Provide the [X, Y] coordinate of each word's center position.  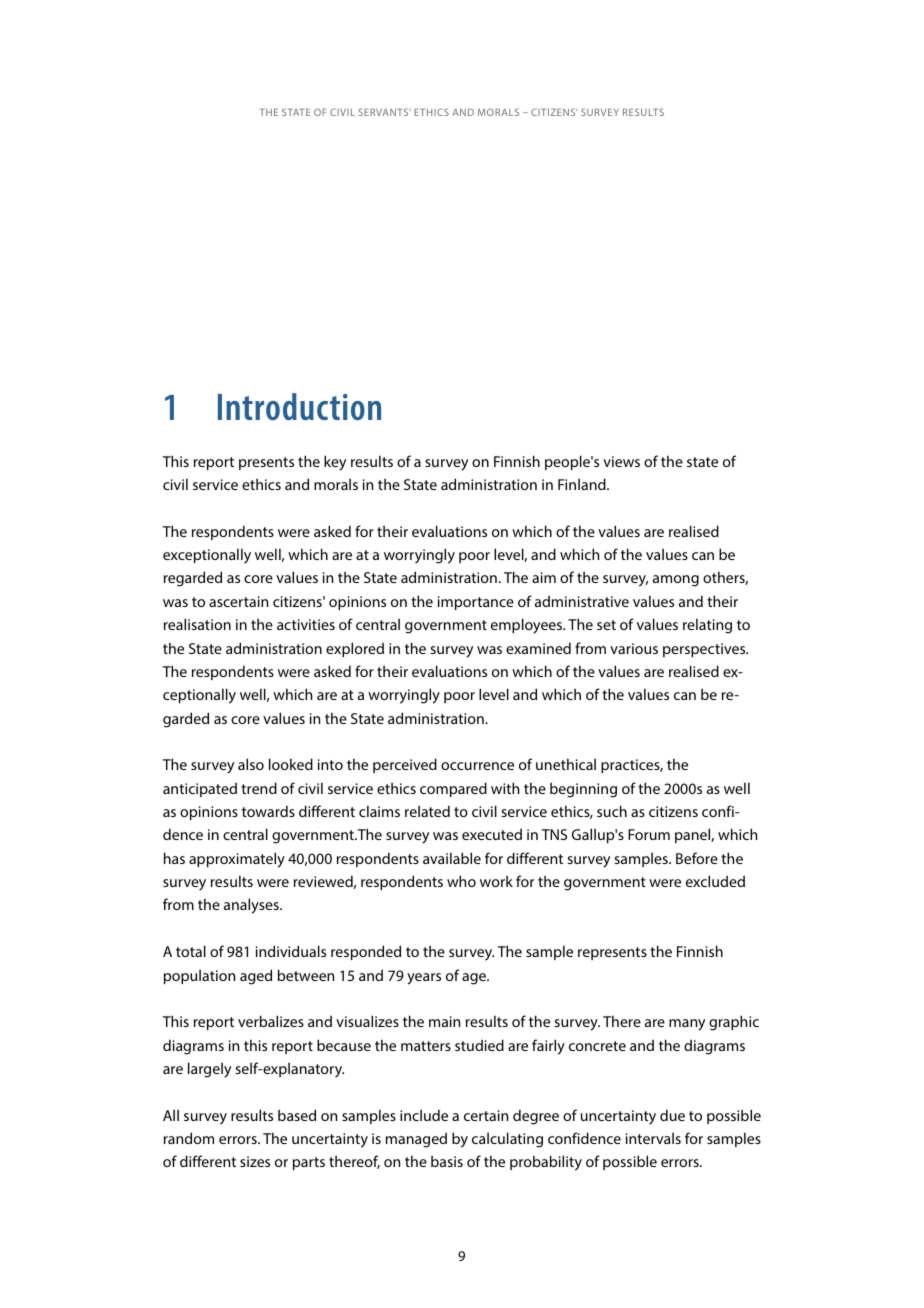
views [621, 461]
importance [476, 603]
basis [447, 1161]
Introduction [299, 406]
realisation [197, 624]
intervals [653, 1138]
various [634, 648]
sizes [255, 1161]
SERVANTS [384, 112]
